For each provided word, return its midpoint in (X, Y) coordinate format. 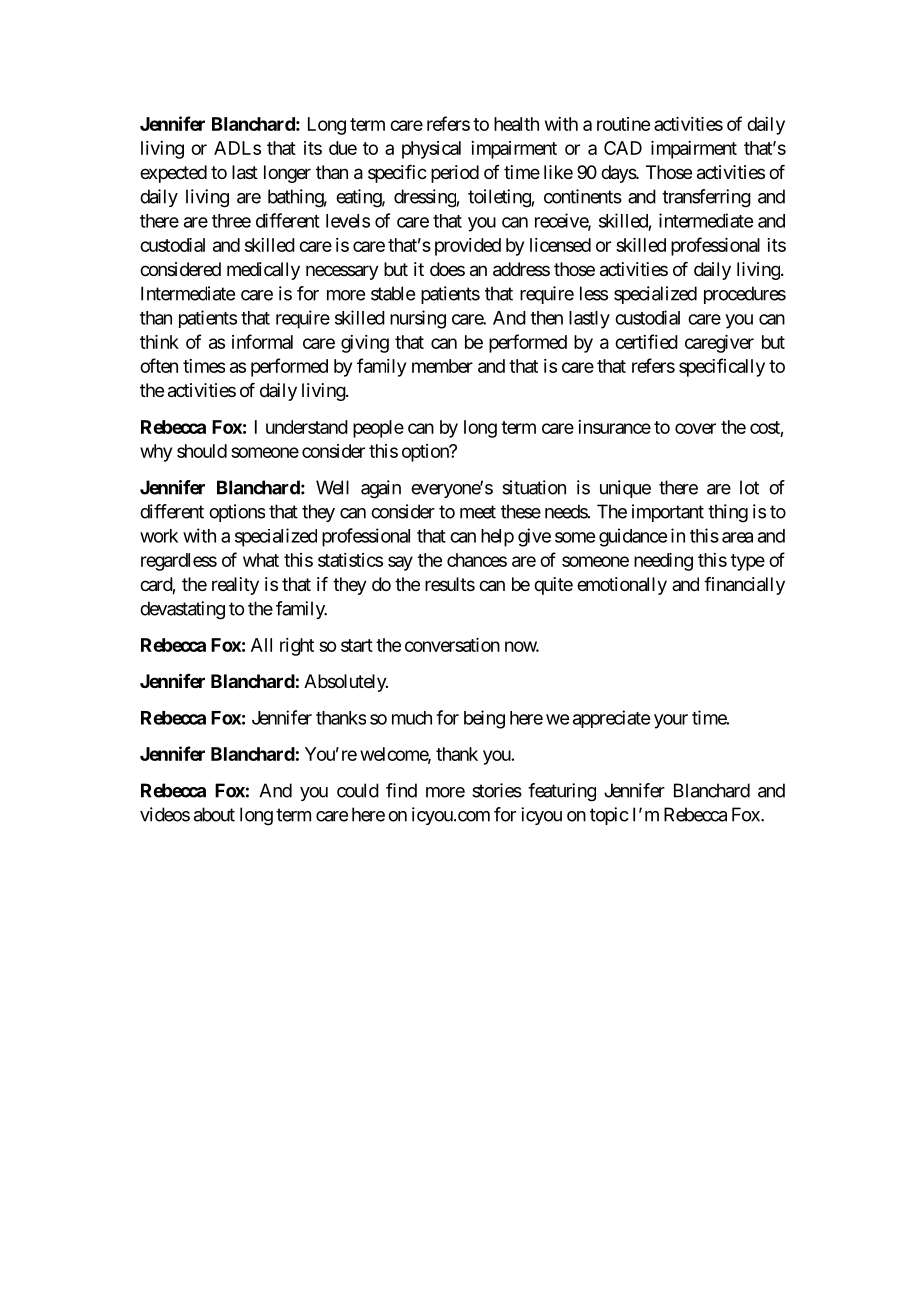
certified (646, 341)
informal (262, 341)
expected (173, 174)
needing (663, 562)
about (214, 814)
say (400, 563)
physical (431, 150)
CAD (623, 148)
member (442, 366)
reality (235, 586)
